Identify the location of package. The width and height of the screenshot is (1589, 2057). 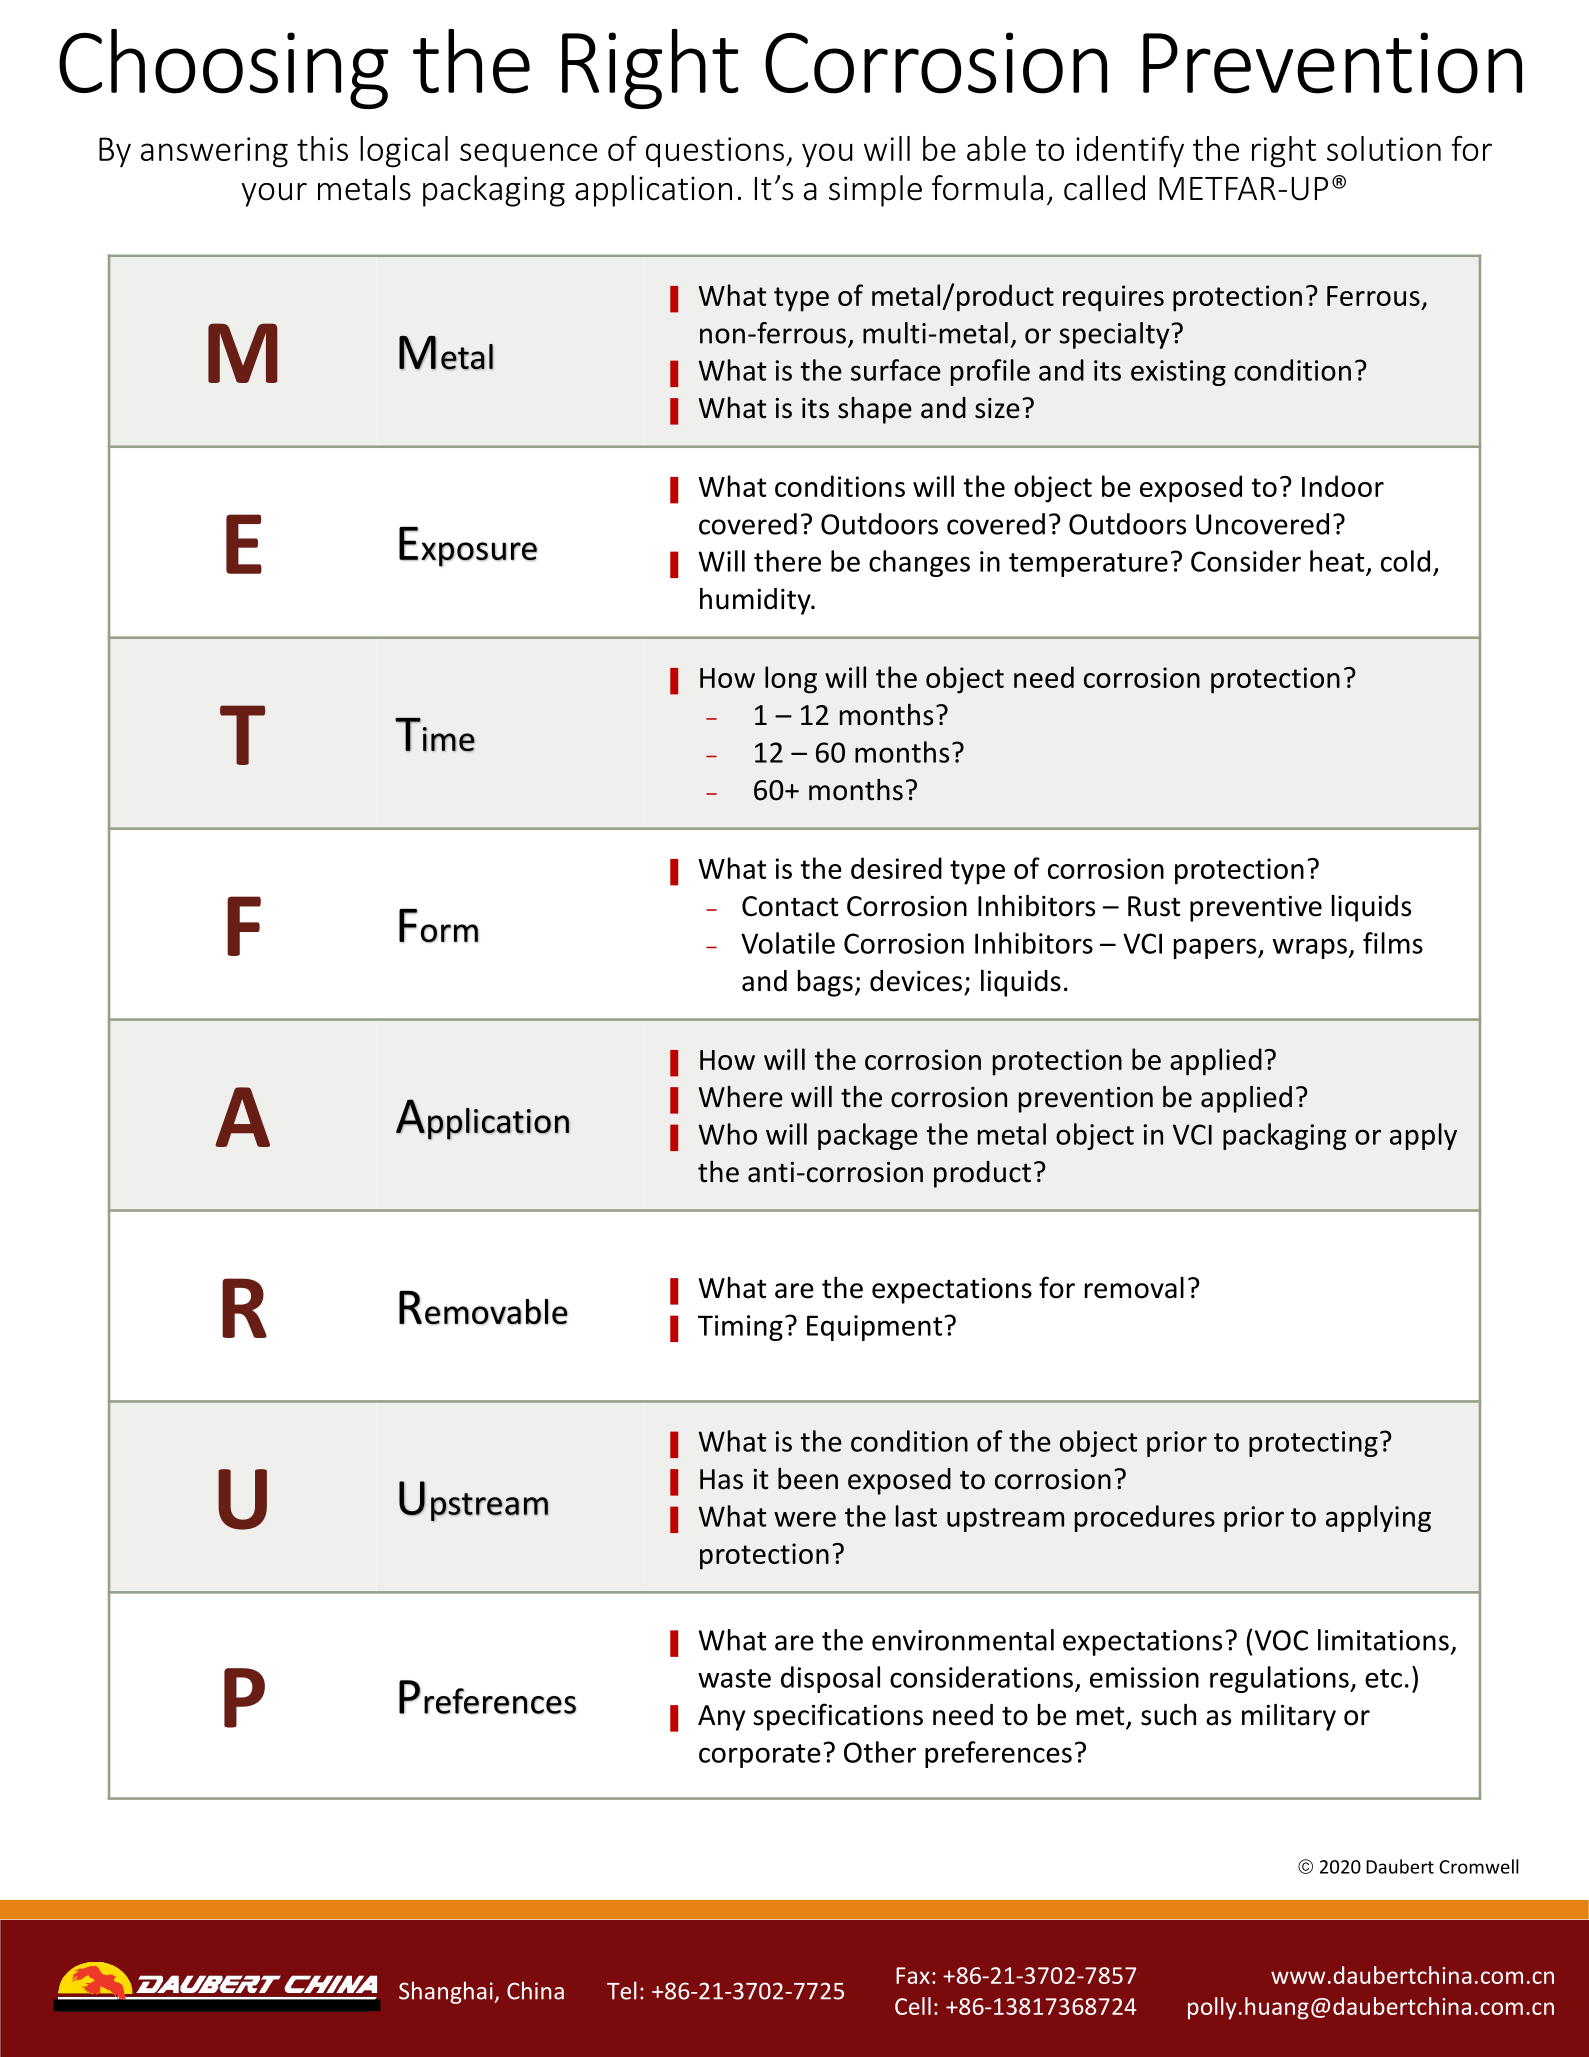
(868, 1136).
